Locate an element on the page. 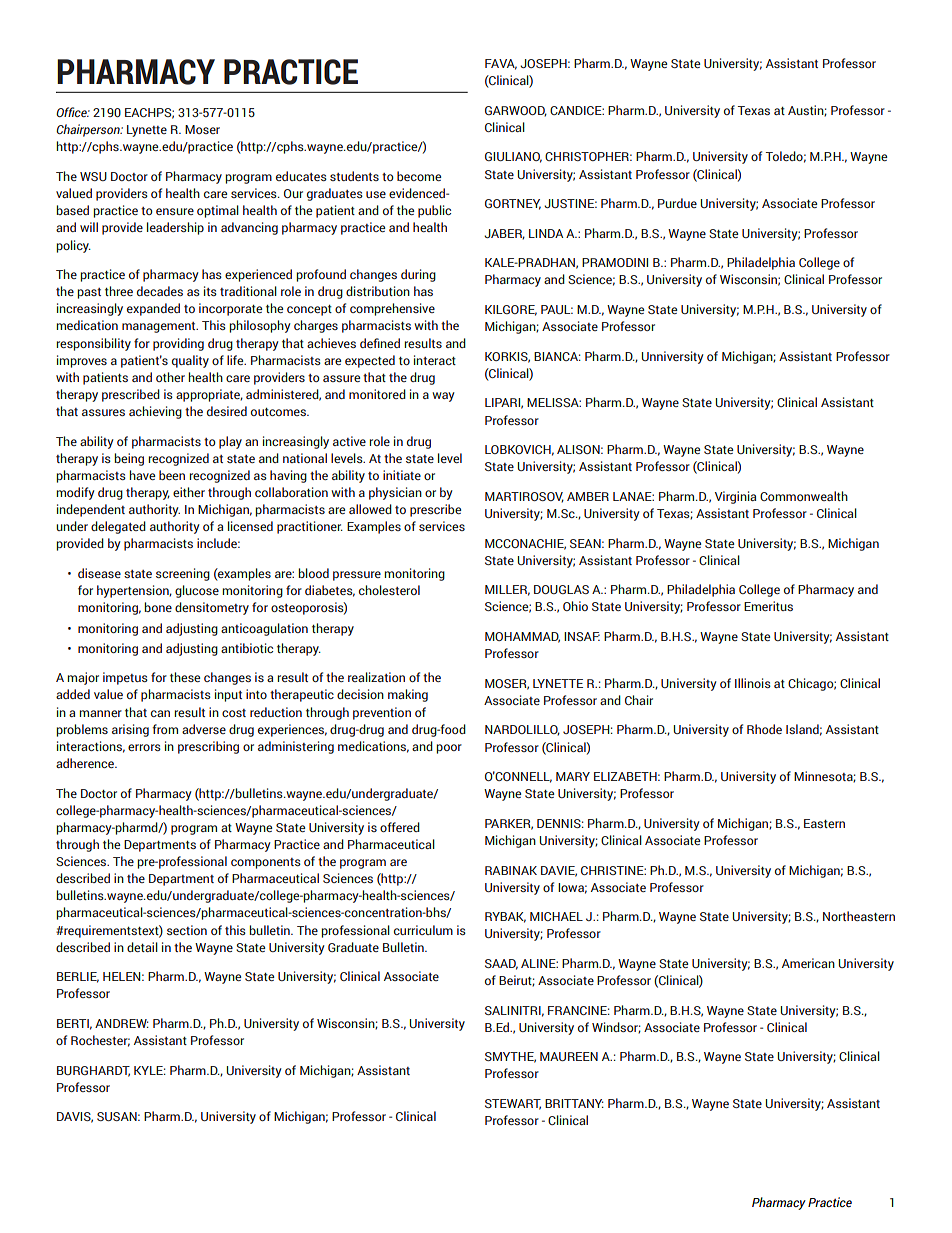  MOHAMMAD is located at coordinates (522, 637).
